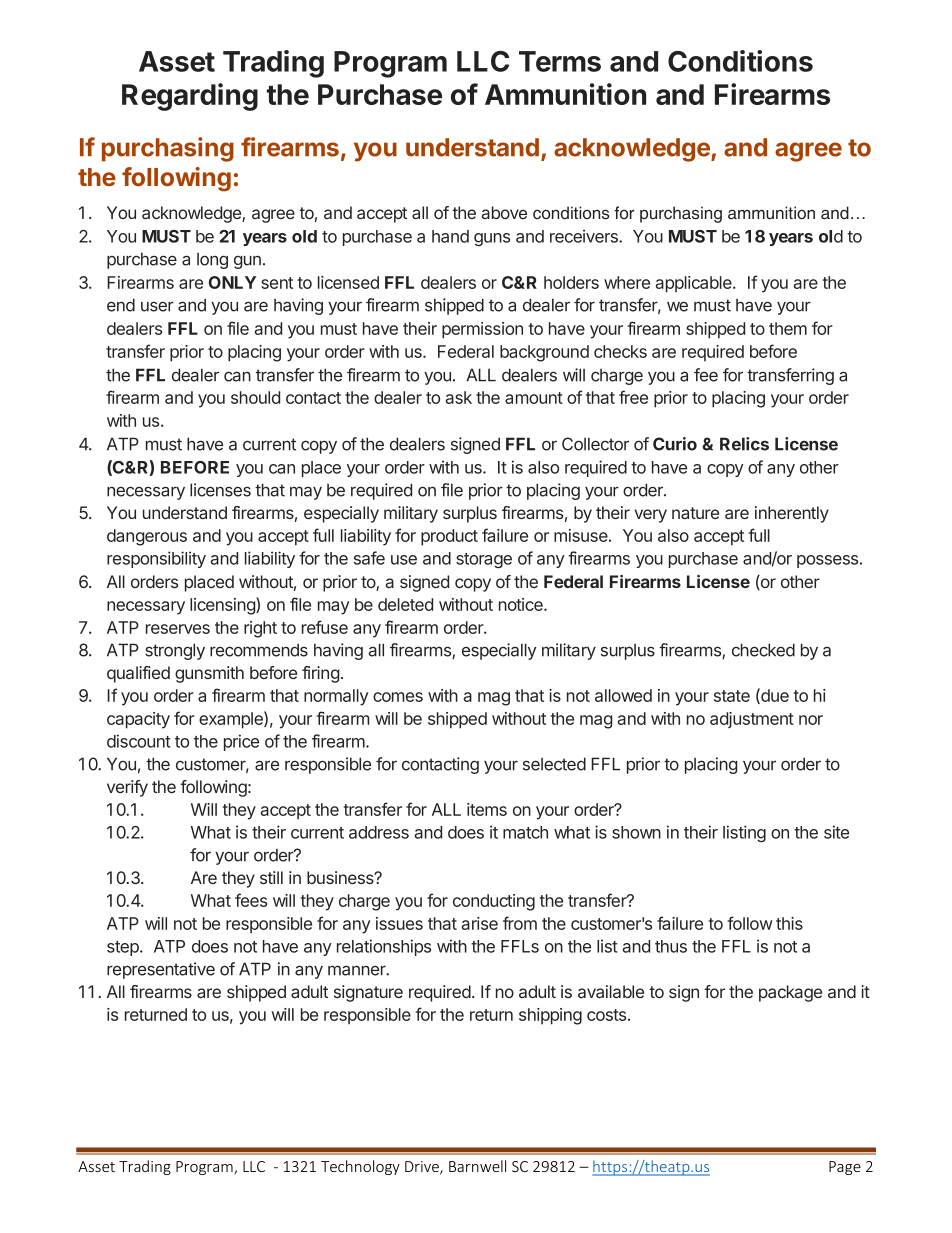 The width and height of the screenshot is (952, 1233). What do you see at coordinates (398, 697) in the screenshot?
I see `comes` at bounding box center [398, 697].
